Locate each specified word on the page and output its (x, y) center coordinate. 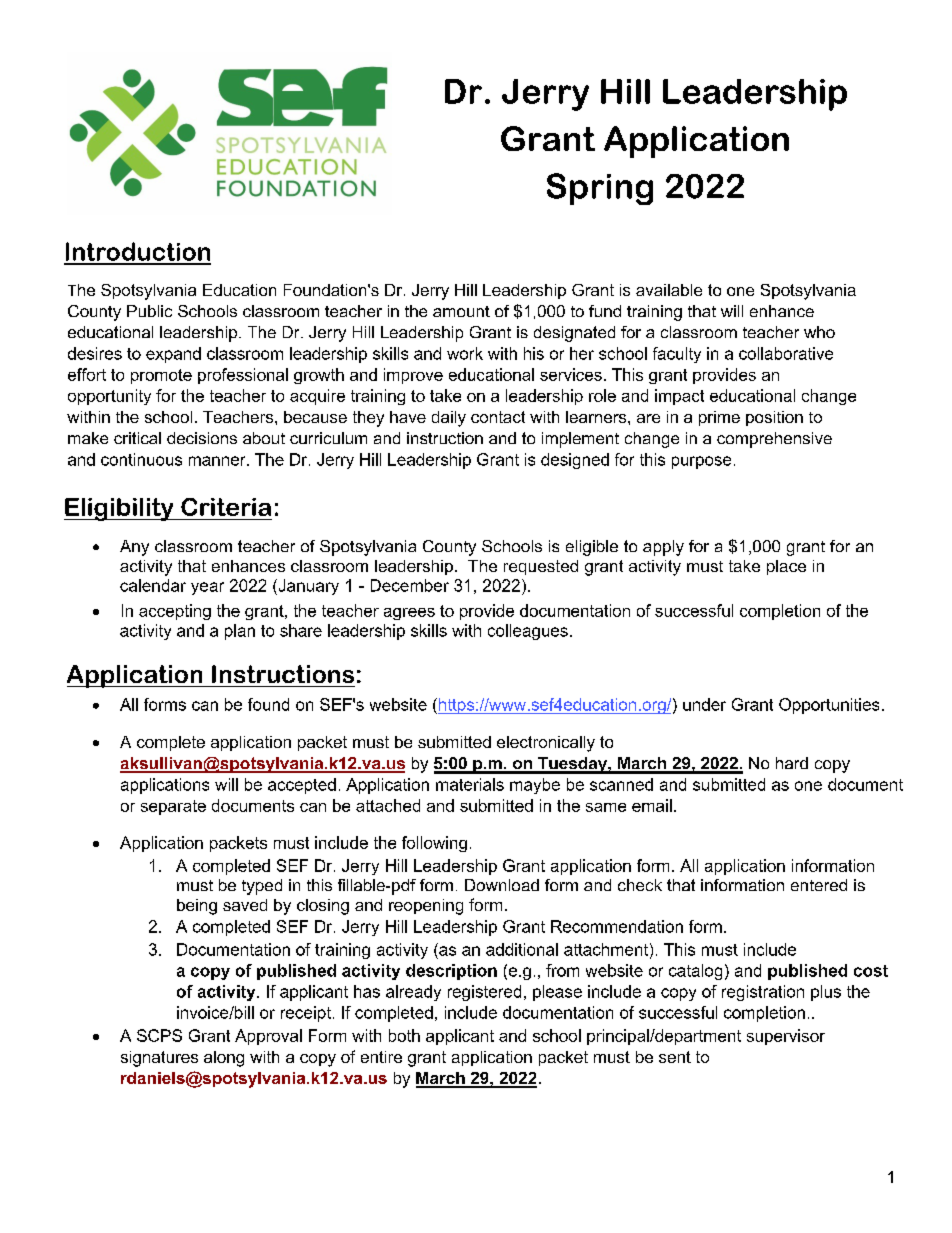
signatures (159, 1059)
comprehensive (774, 440)
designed (575, 461)
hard (792, 763)
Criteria (226, 507)
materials (470, 784)
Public (149, 311)
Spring (600, 189)
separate (173, 807)
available (669, 290)
